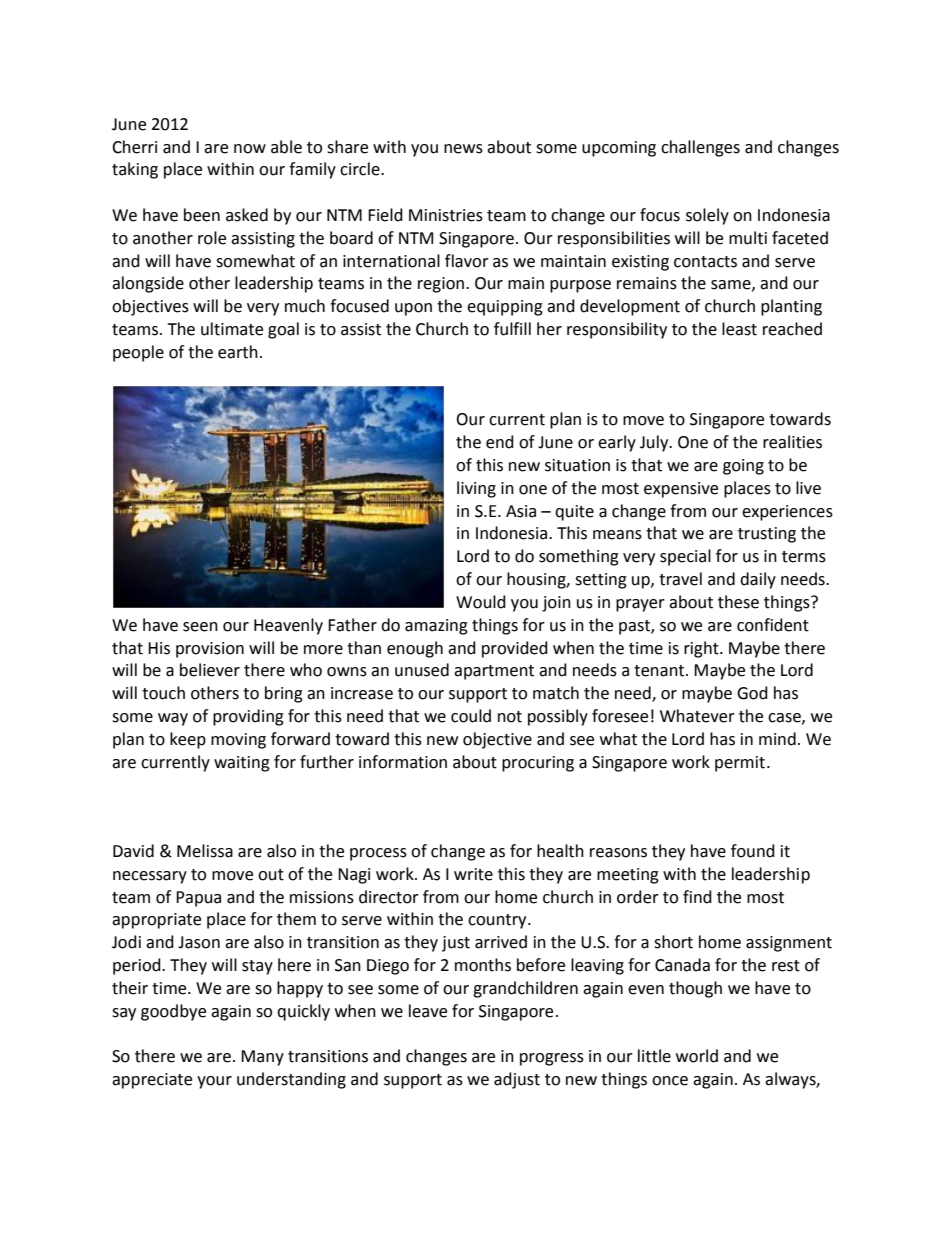  What do you see at coordinates (700, 148) in the screenshot?
I see `challenges` at bounding box center [700, 148].
